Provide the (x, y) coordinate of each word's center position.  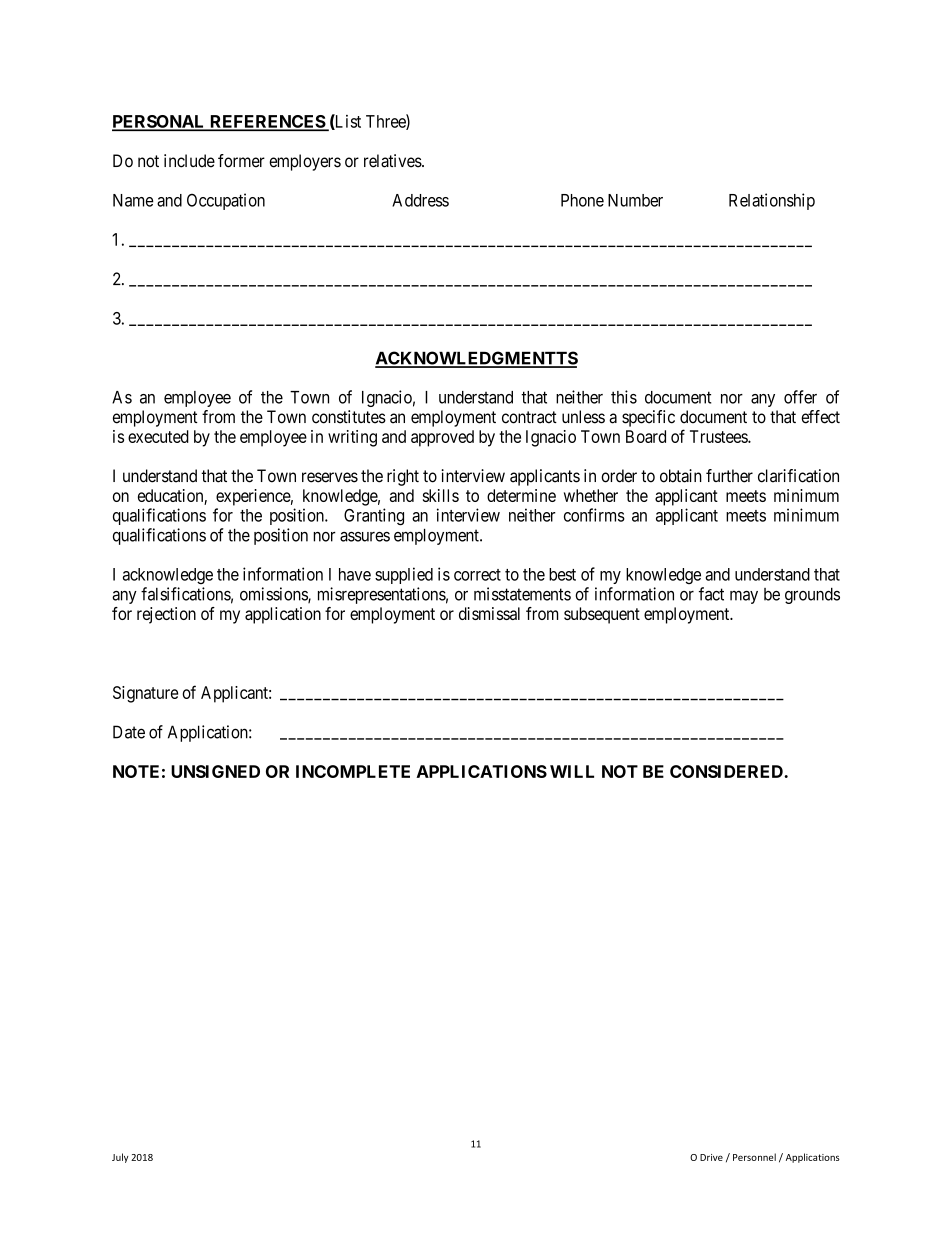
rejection (166, 615)
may (744, 597)
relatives (393, 161)
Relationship (772, 201)
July (120, 1158)
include (189, 161)
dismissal (489, 613)
